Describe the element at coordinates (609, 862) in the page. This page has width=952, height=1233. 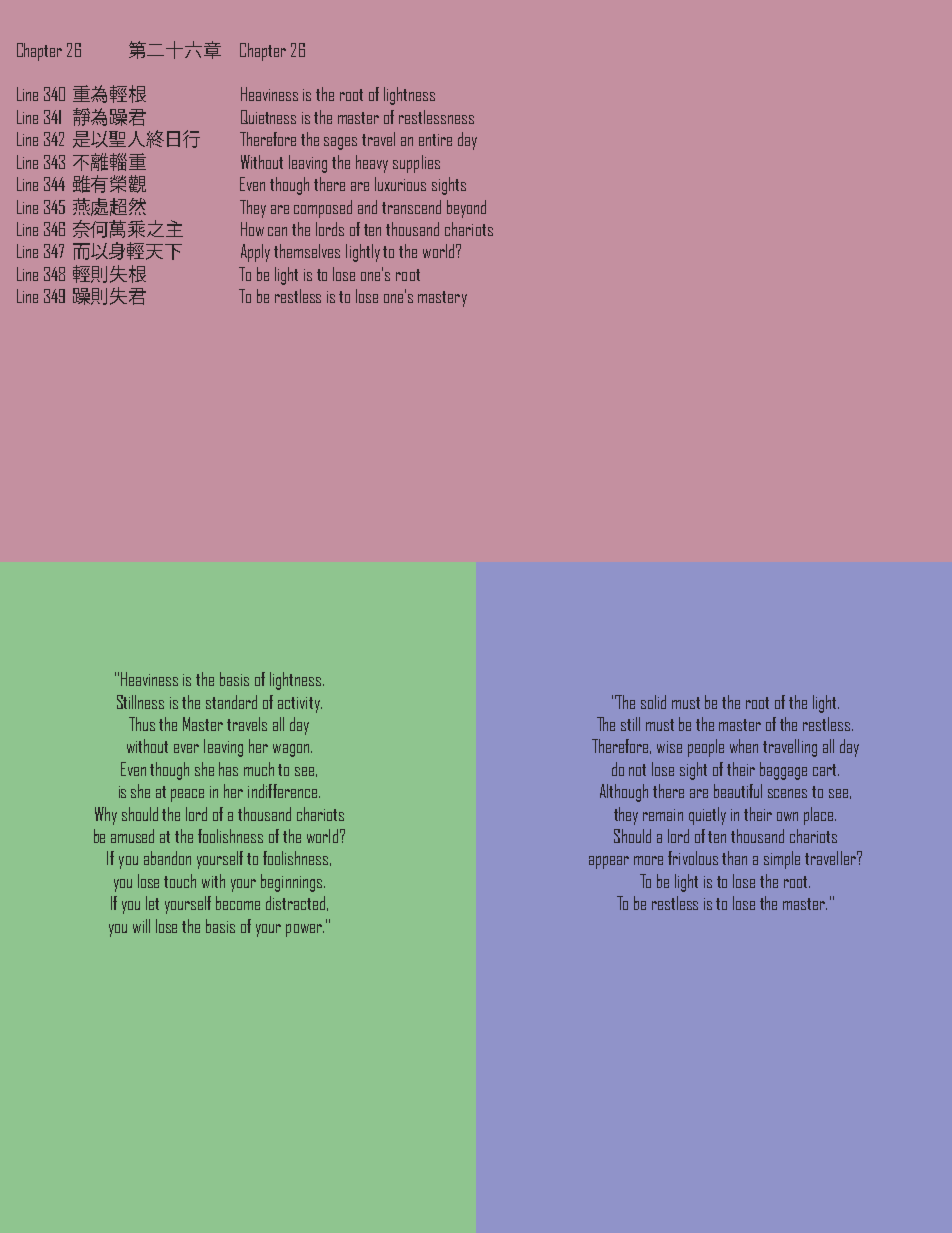
I see `appear` at that location.
